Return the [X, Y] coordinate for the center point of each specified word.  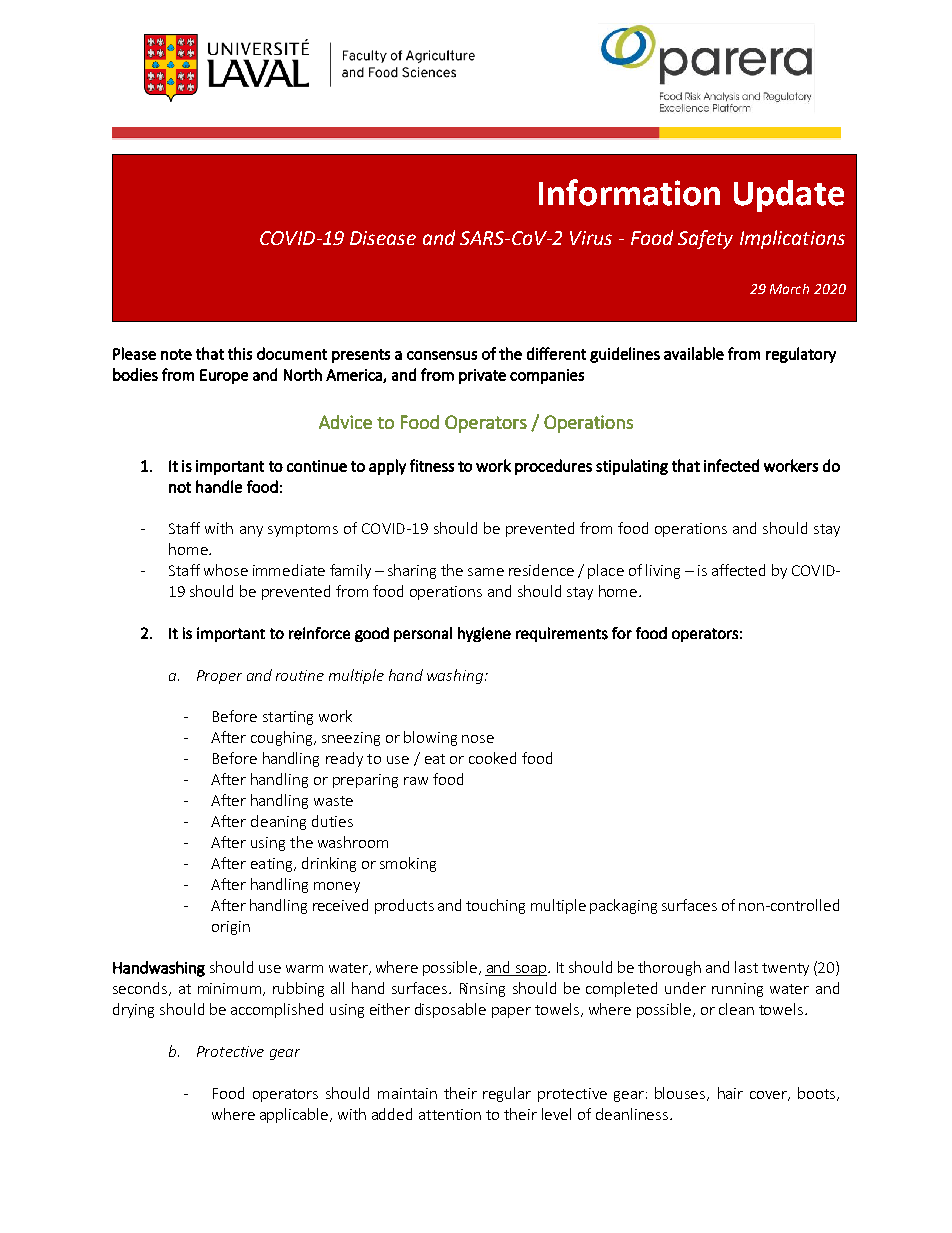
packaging [623, 906]
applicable [295, 1115]
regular [507, 1094]
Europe [224, 376]
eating [273, 865]
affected [738, 570]
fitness [432, 465]
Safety [705, 239]
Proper [219, 677]
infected [731, 465]
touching [495, 906]
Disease [383, 238]
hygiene [484, 634]
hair [730, 1093]
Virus [591, 238]
